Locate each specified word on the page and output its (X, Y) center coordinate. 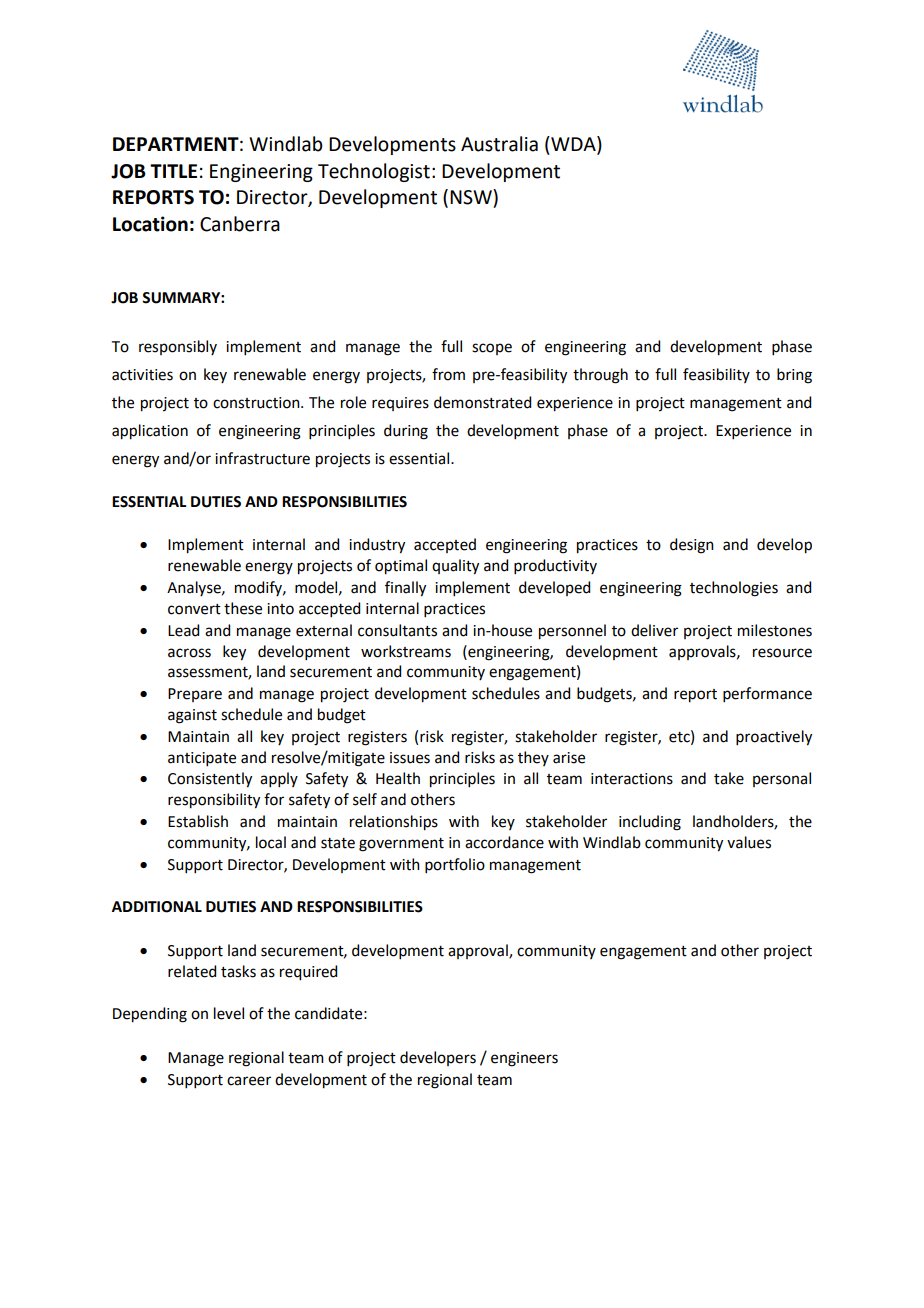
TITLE (173, 171)
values (749, 842)
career (249, 1081)
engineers (524, 1059)
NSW (472, 197)
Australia (499, 144)
